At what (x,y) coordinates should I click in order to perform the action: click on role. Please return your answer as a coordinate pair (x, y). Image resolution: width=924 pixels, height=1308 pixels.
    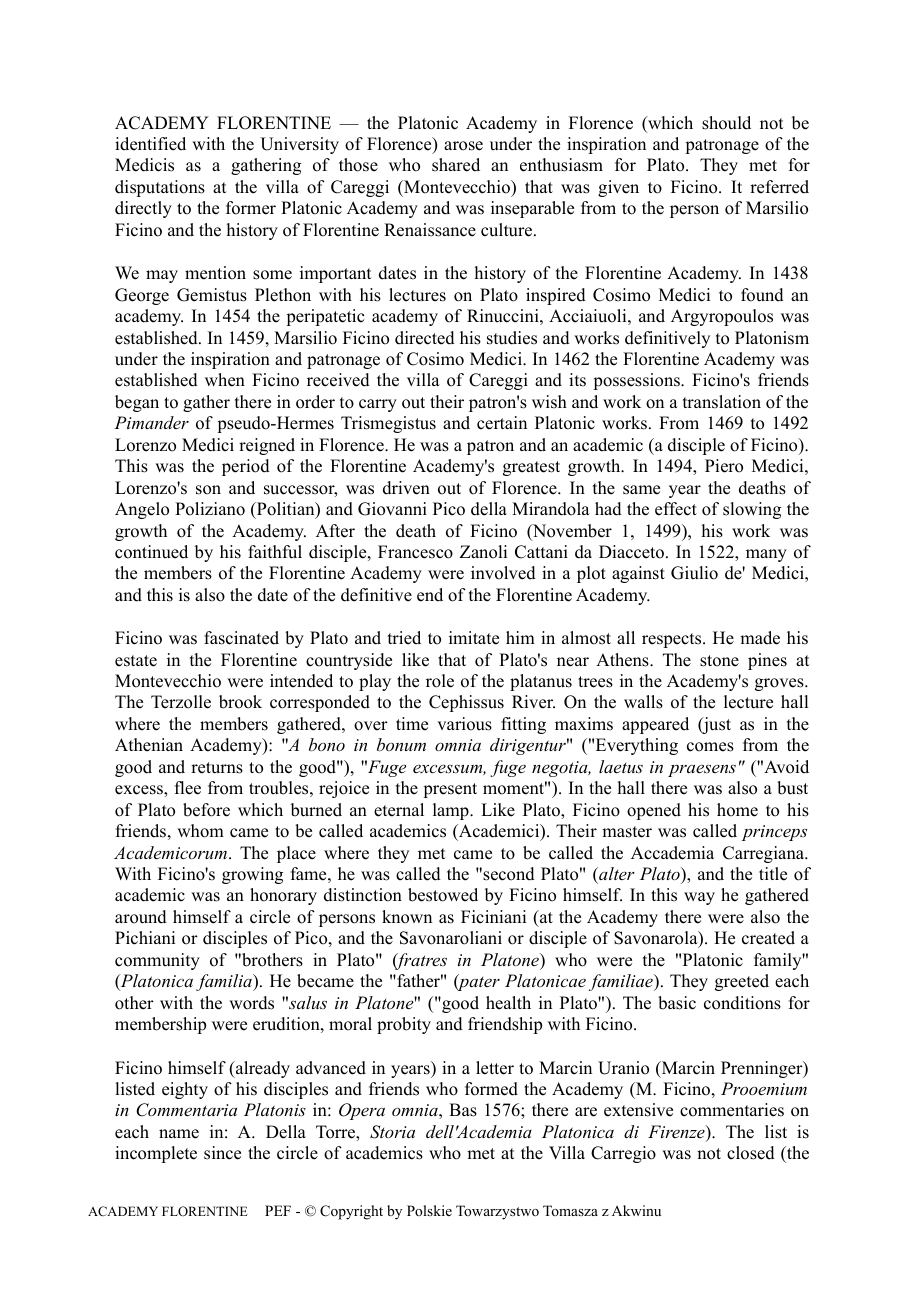
    Looking at the image, I should click on (440, 681).
